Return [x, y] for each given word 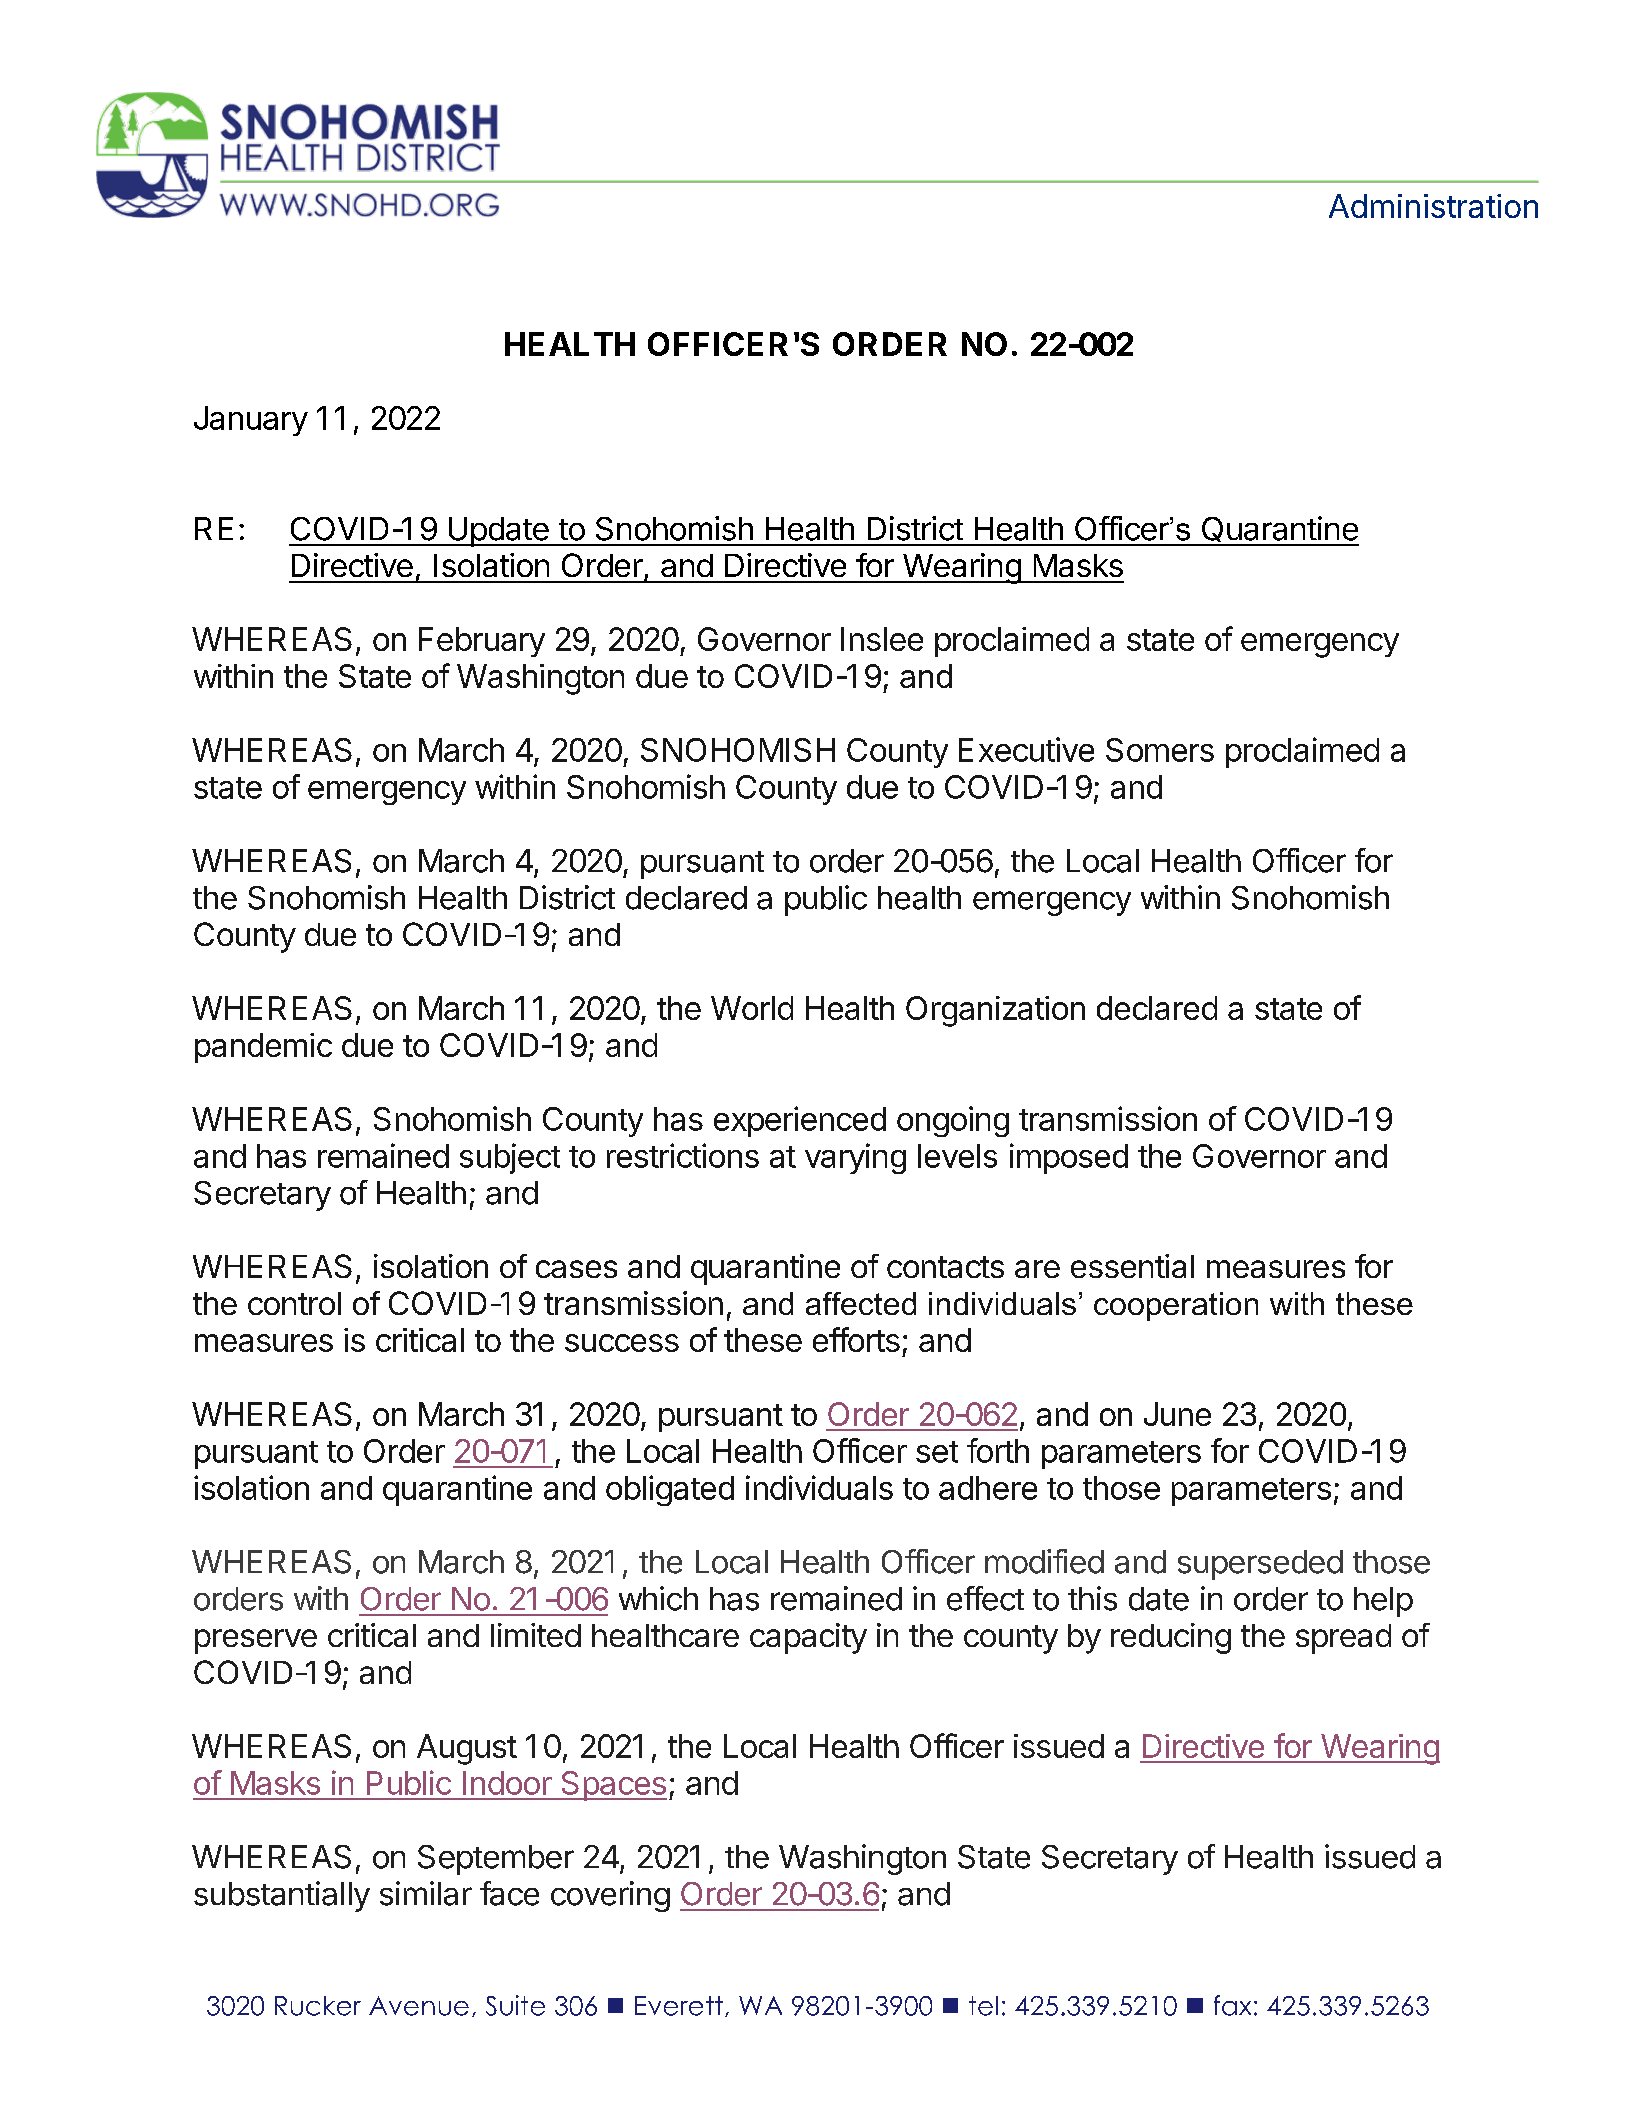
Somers [1160, 750]
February [482, 642]
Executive [1026, 749]
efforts [856, 1339]
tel [983, 2006]
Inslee [882, 639]
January [251, 421]
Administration [1433, 206]
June [1177, 1414]
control [294, 1303]
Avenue [419, 2006]
